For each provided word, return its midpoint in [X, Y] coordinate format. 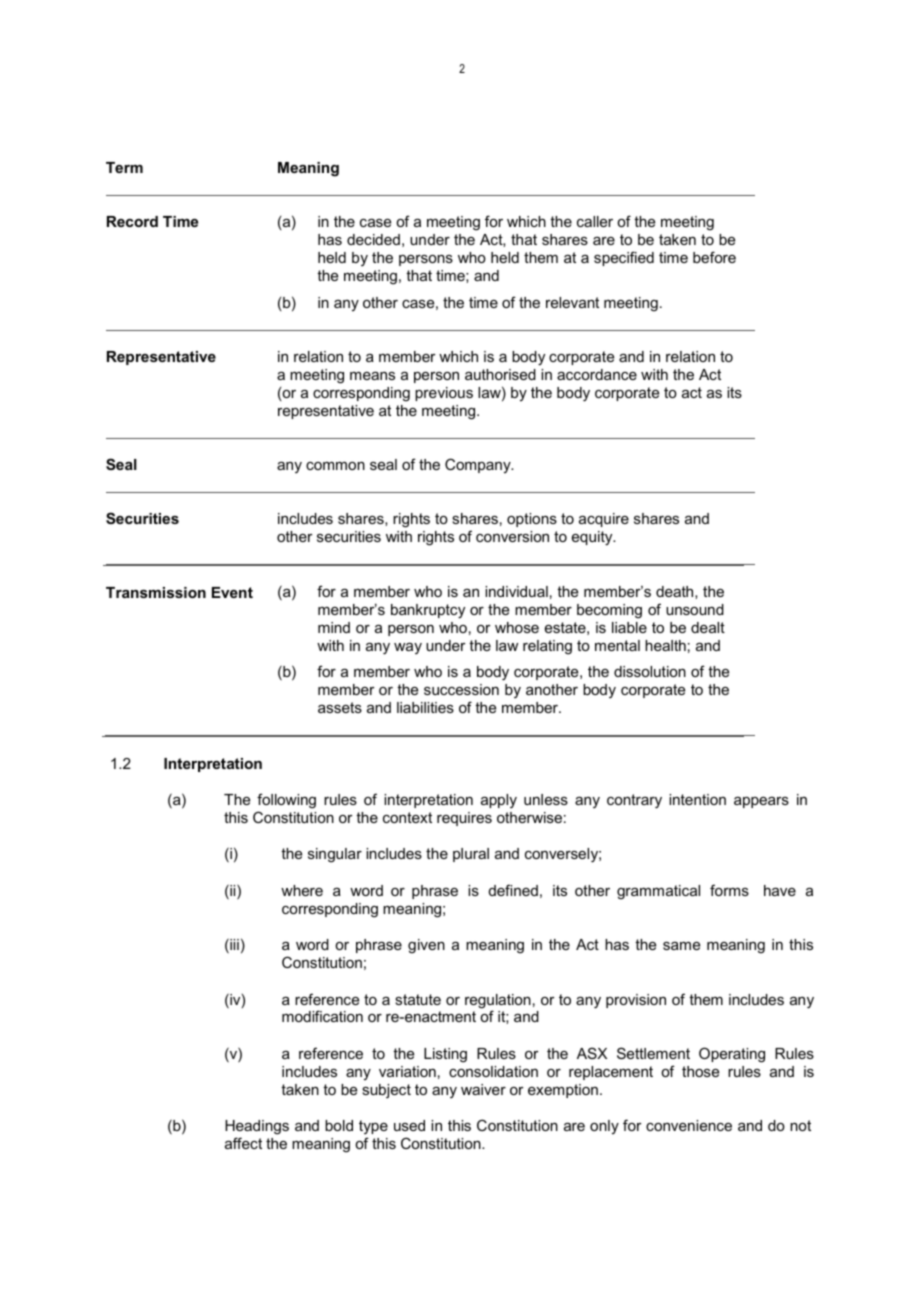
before [714, 257]
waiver [483, 1089]
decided [373, 239]
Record [132, 221]
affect [243, 1143]
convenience [689, 1125]
